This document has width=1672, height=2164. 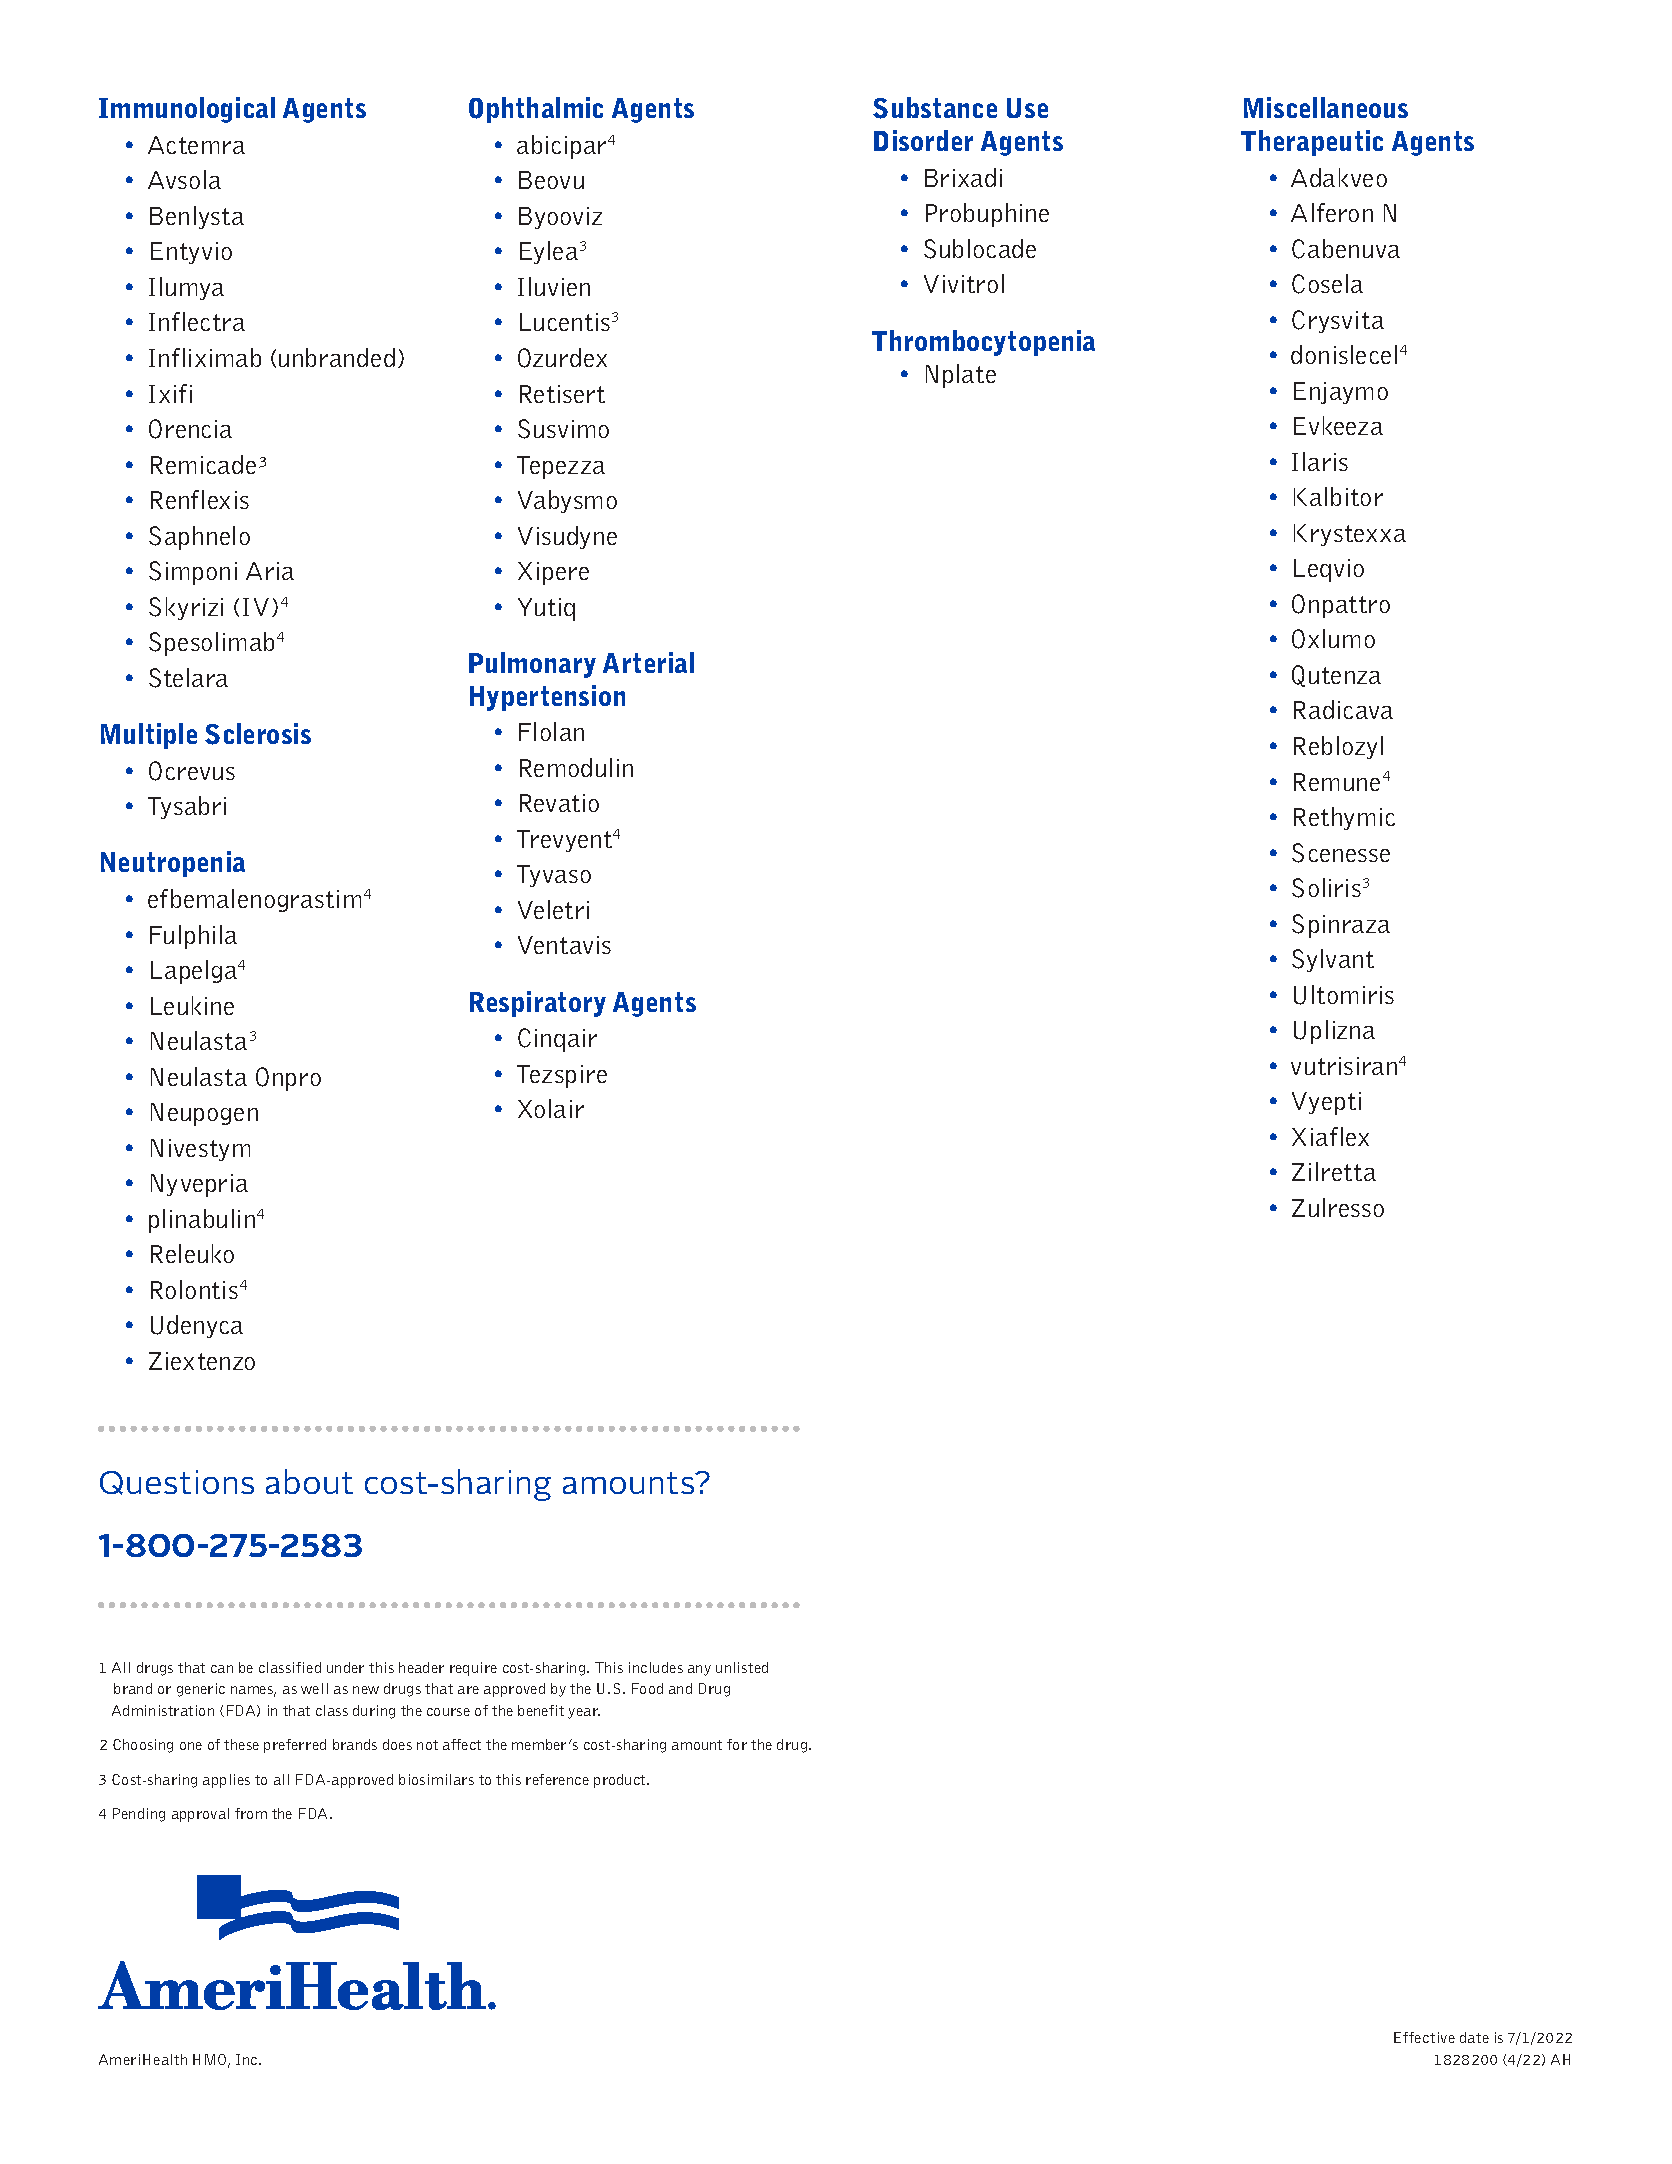 What do you see at coordinates (187, 110) in the document?
I see `Immunological` at bounding box center [187, 110].
